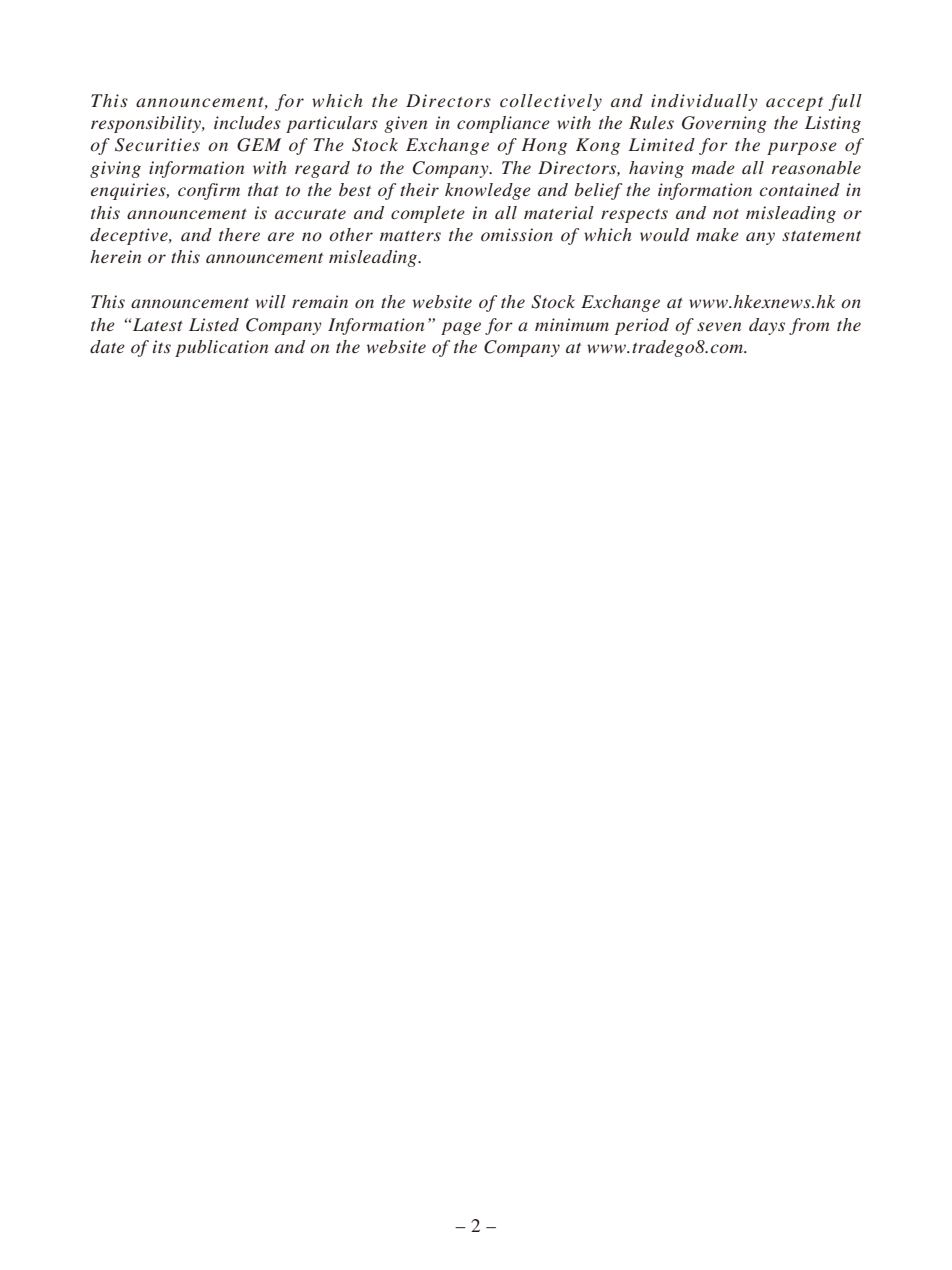 The width and height of the image is (952, 1270). What do you see at coordinates (717, 234) in the image?
I see `make` at bounding box center [717, 234].
